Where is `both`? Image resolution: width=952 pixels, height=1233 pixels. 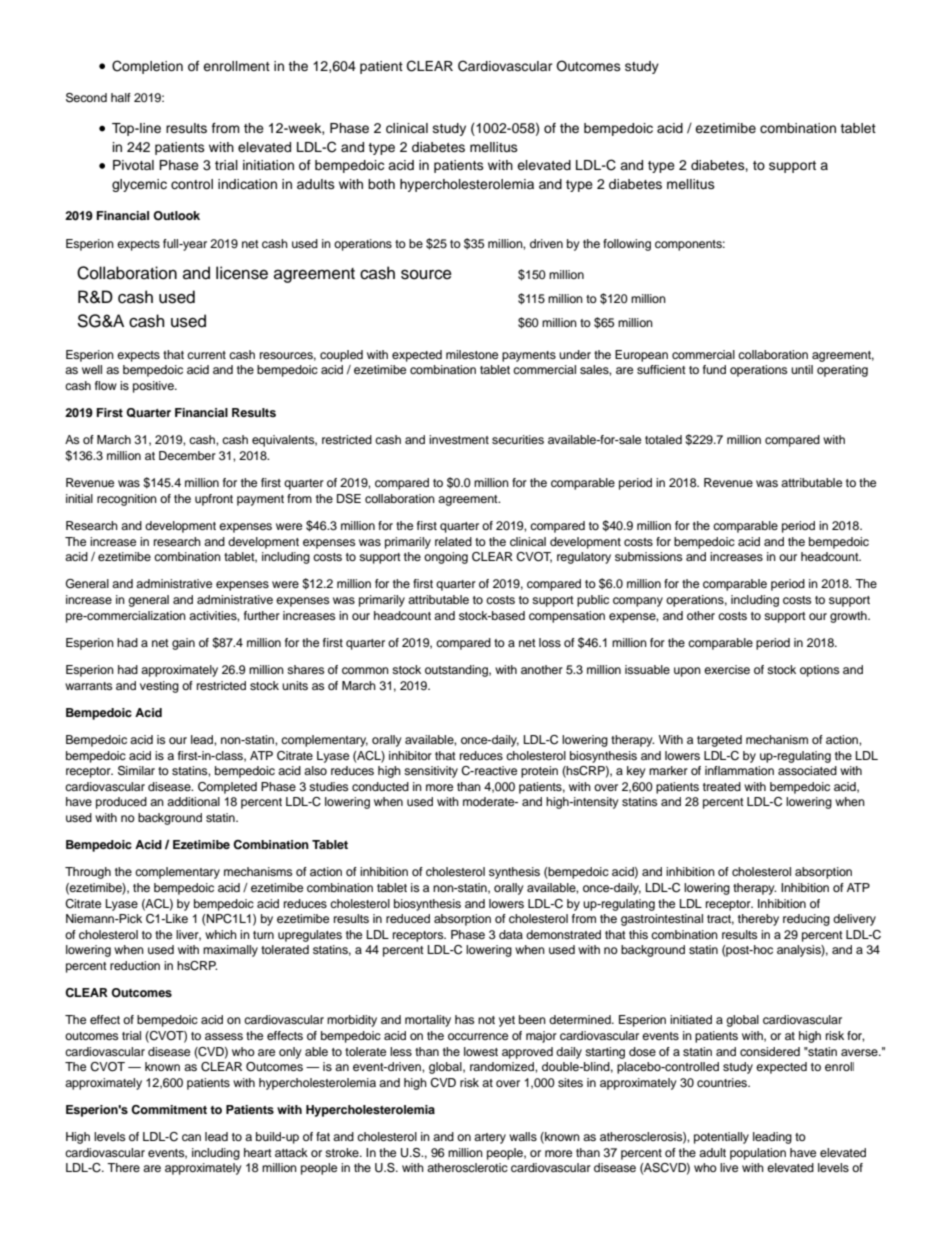 both is located at coordinates (381, 184).
